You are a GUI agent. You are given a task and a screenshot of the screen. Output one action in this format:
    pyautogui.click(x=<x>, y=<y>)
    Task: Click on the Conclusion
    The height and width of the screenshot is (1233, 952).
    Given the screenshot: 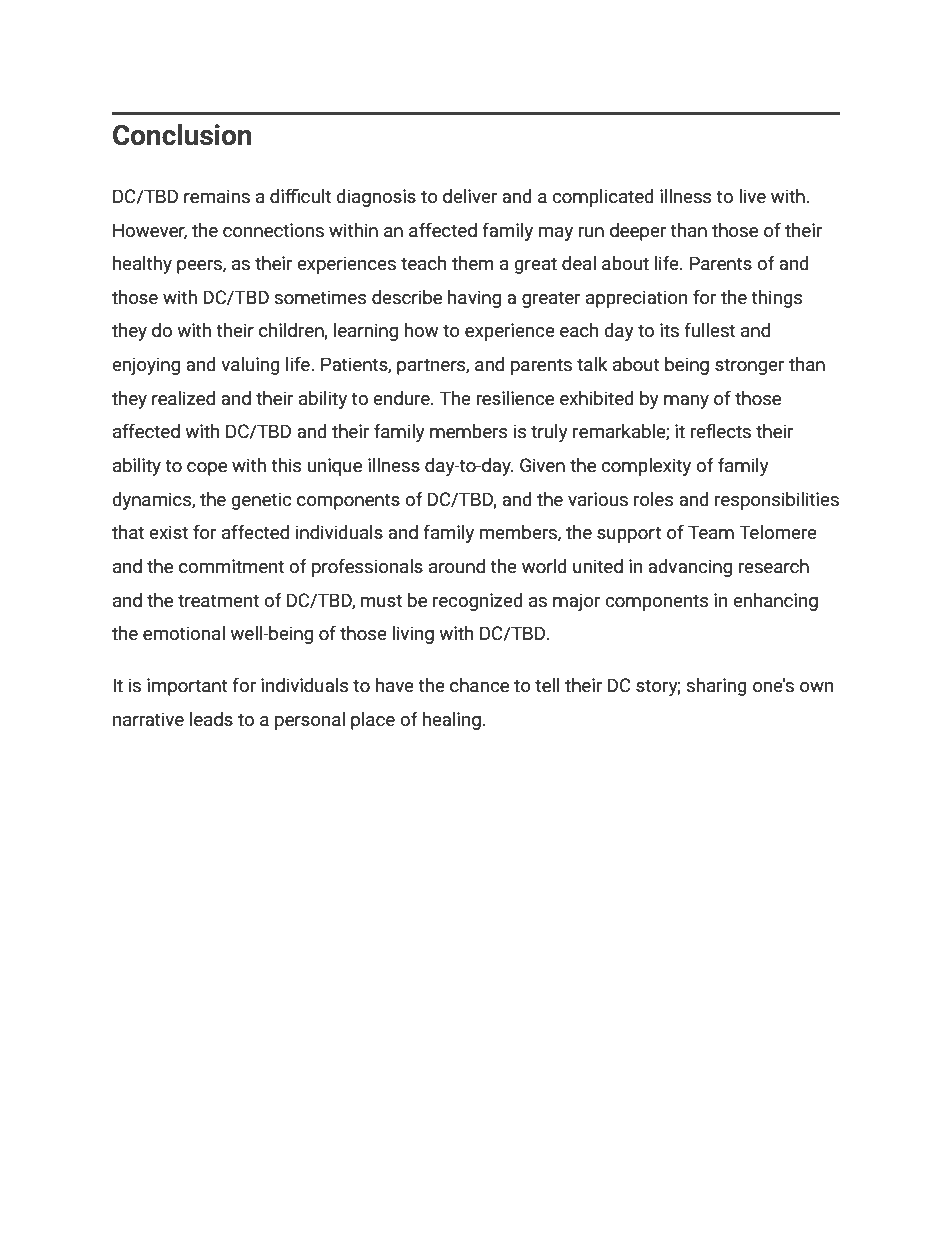 What is the action you would take?
    pyautogui.click(x=182, y=135)
